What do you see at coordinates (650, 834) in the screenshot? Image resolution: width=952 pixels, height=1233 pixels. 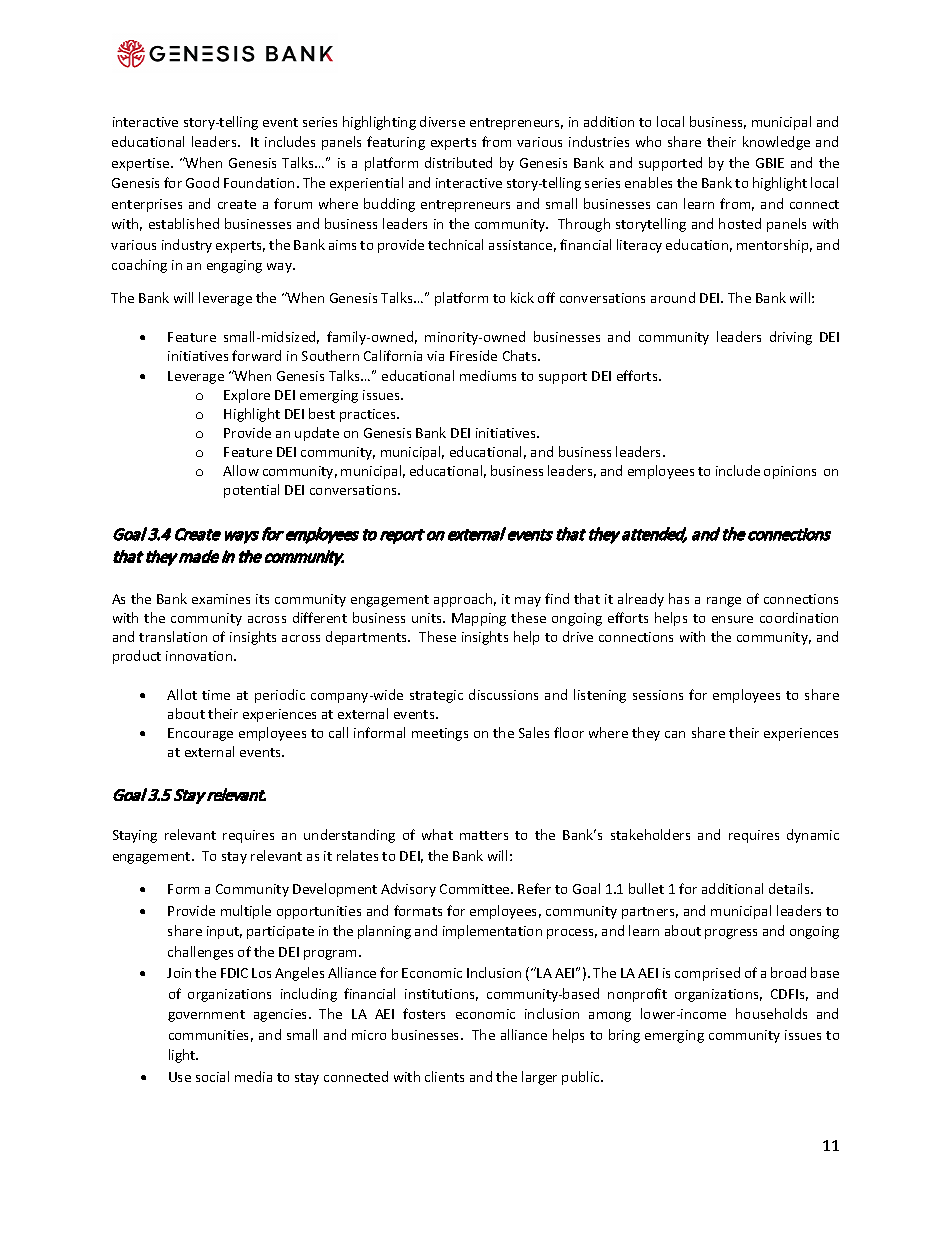 I see `stakeholders` at bounding box center [650, 834].
